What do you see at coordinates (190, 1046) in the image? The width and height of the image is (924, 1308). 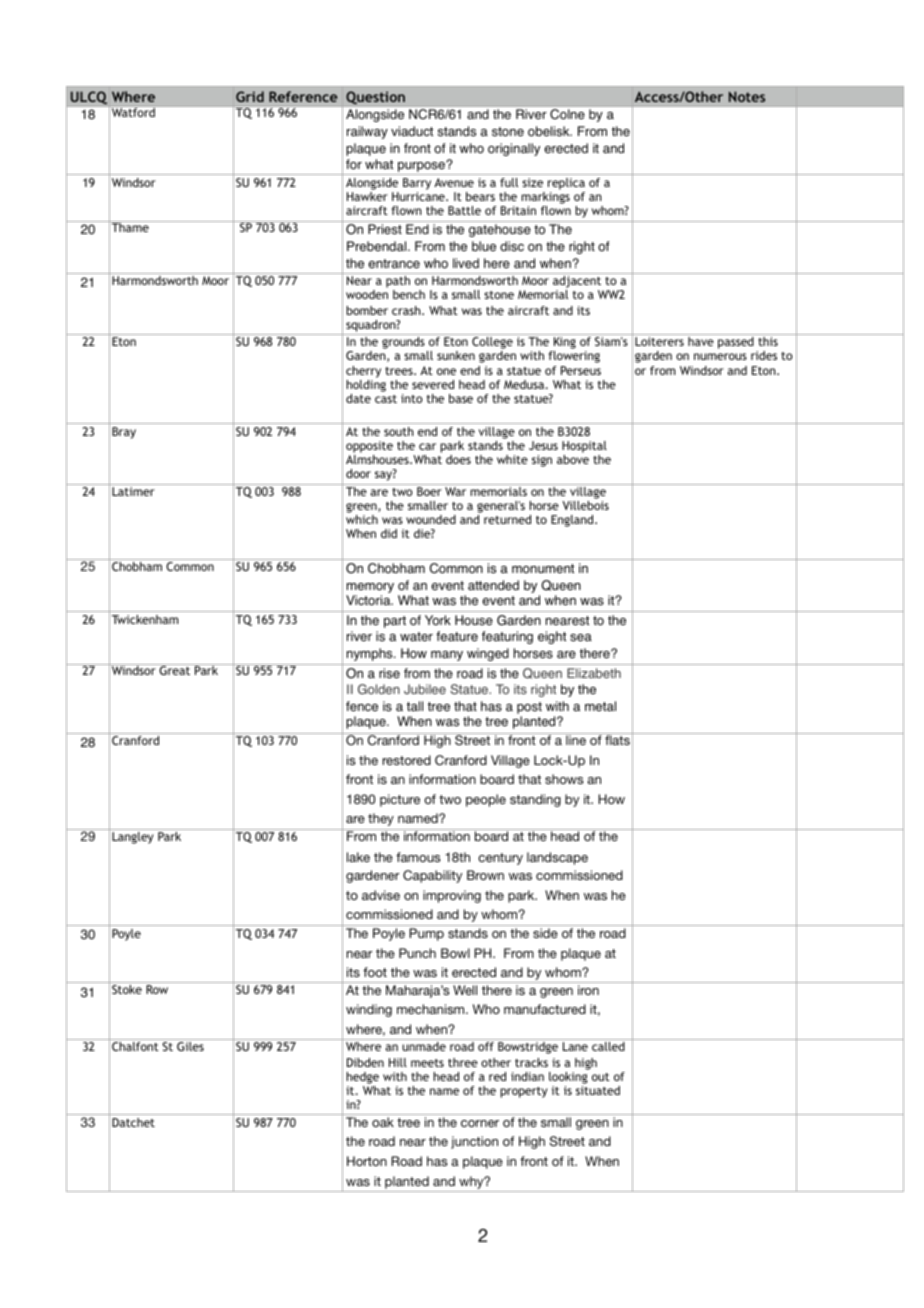 I see `Giles` at bounding box center [190, 1046].
